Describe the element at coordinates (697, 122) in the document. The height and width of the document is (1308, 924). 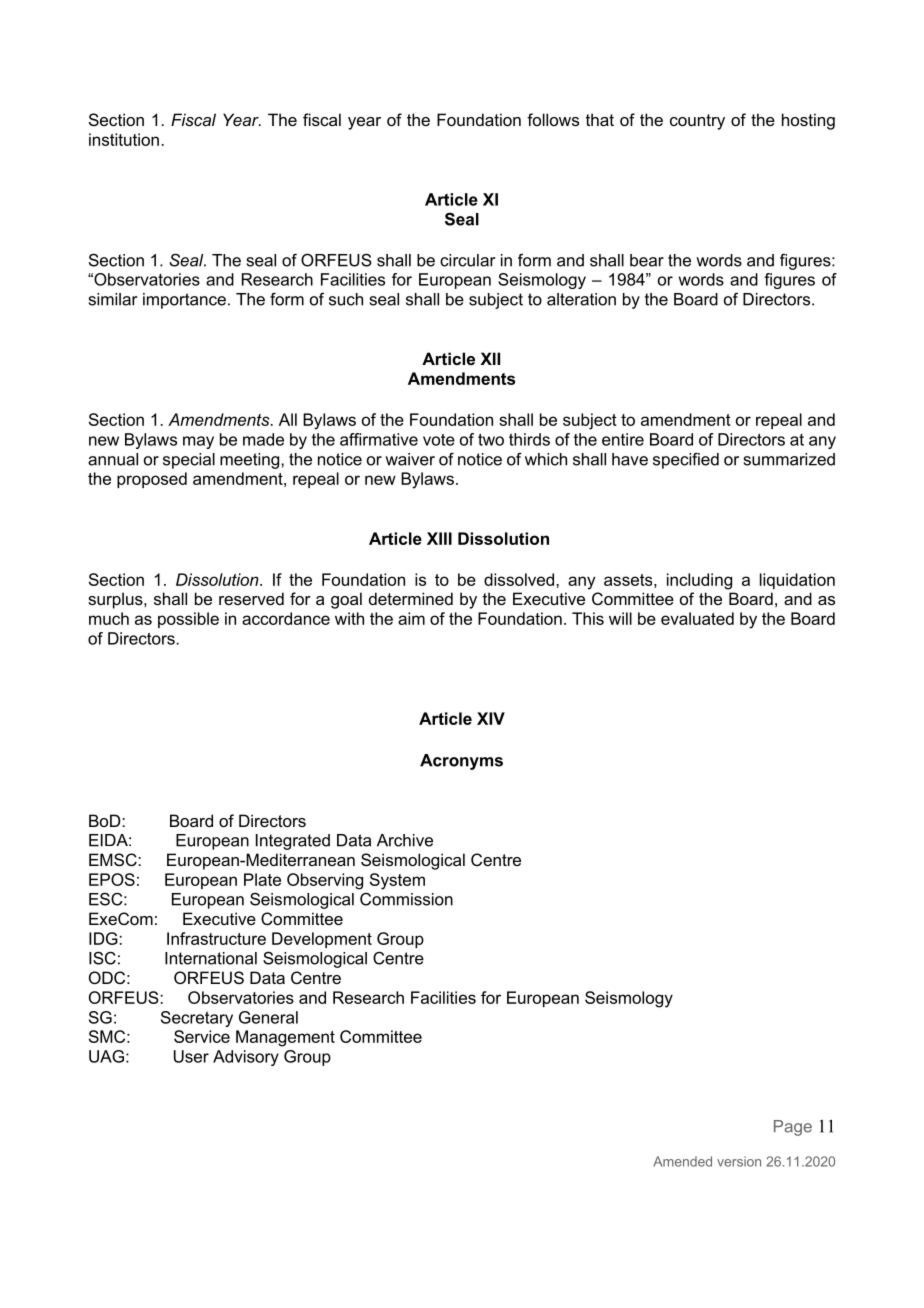
I see `country` at that location.
